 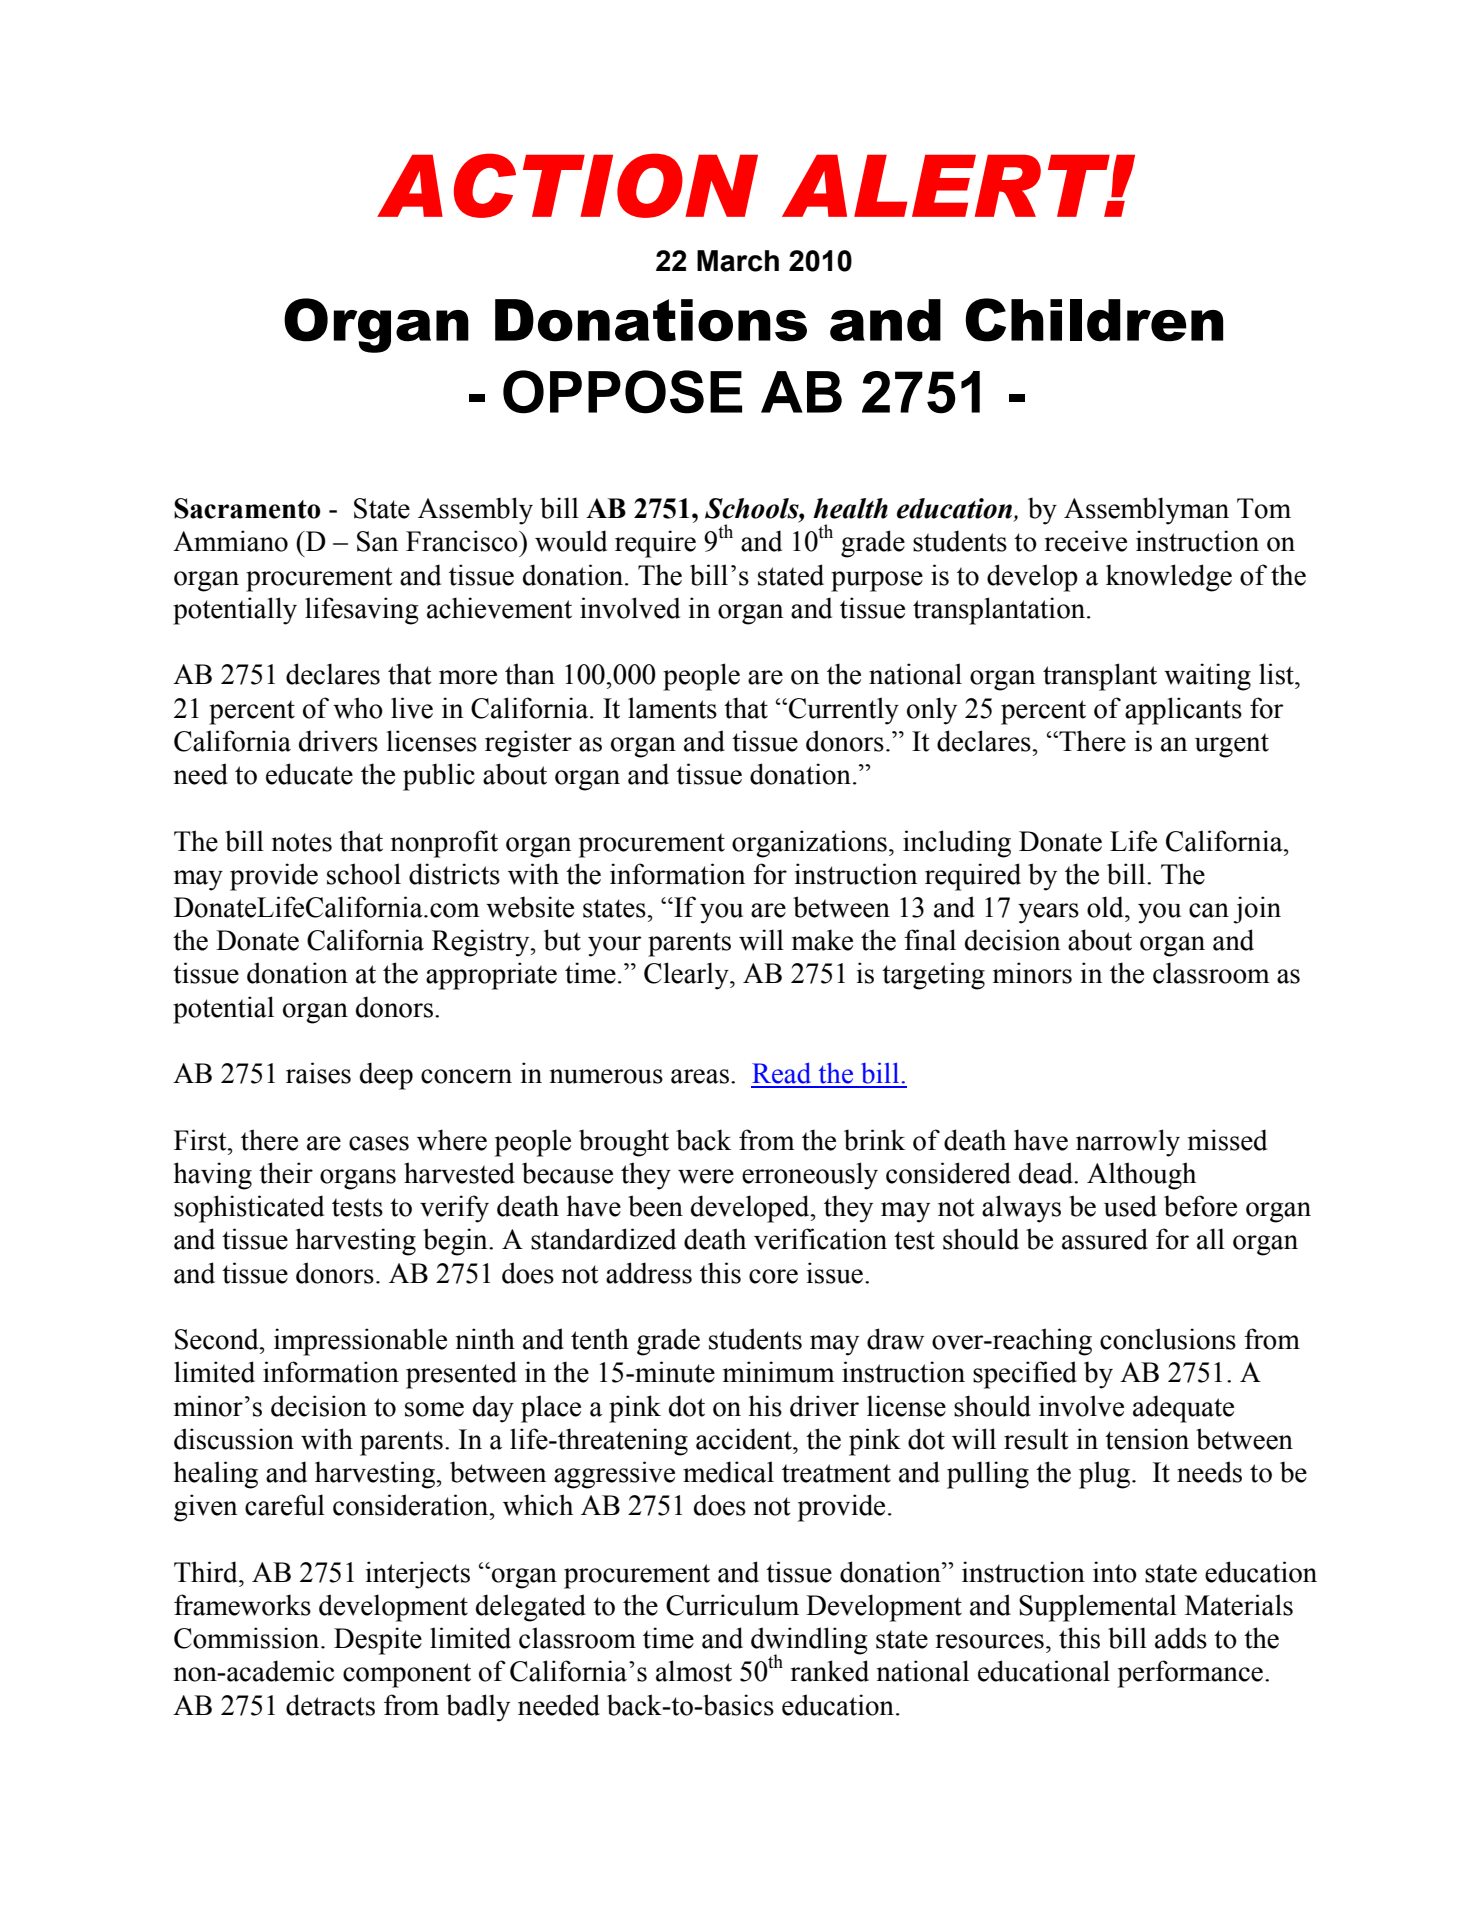 What do you see at coordinates (567, 185) in the image?
I see `ACTION` at bounding box center [567, 185].
